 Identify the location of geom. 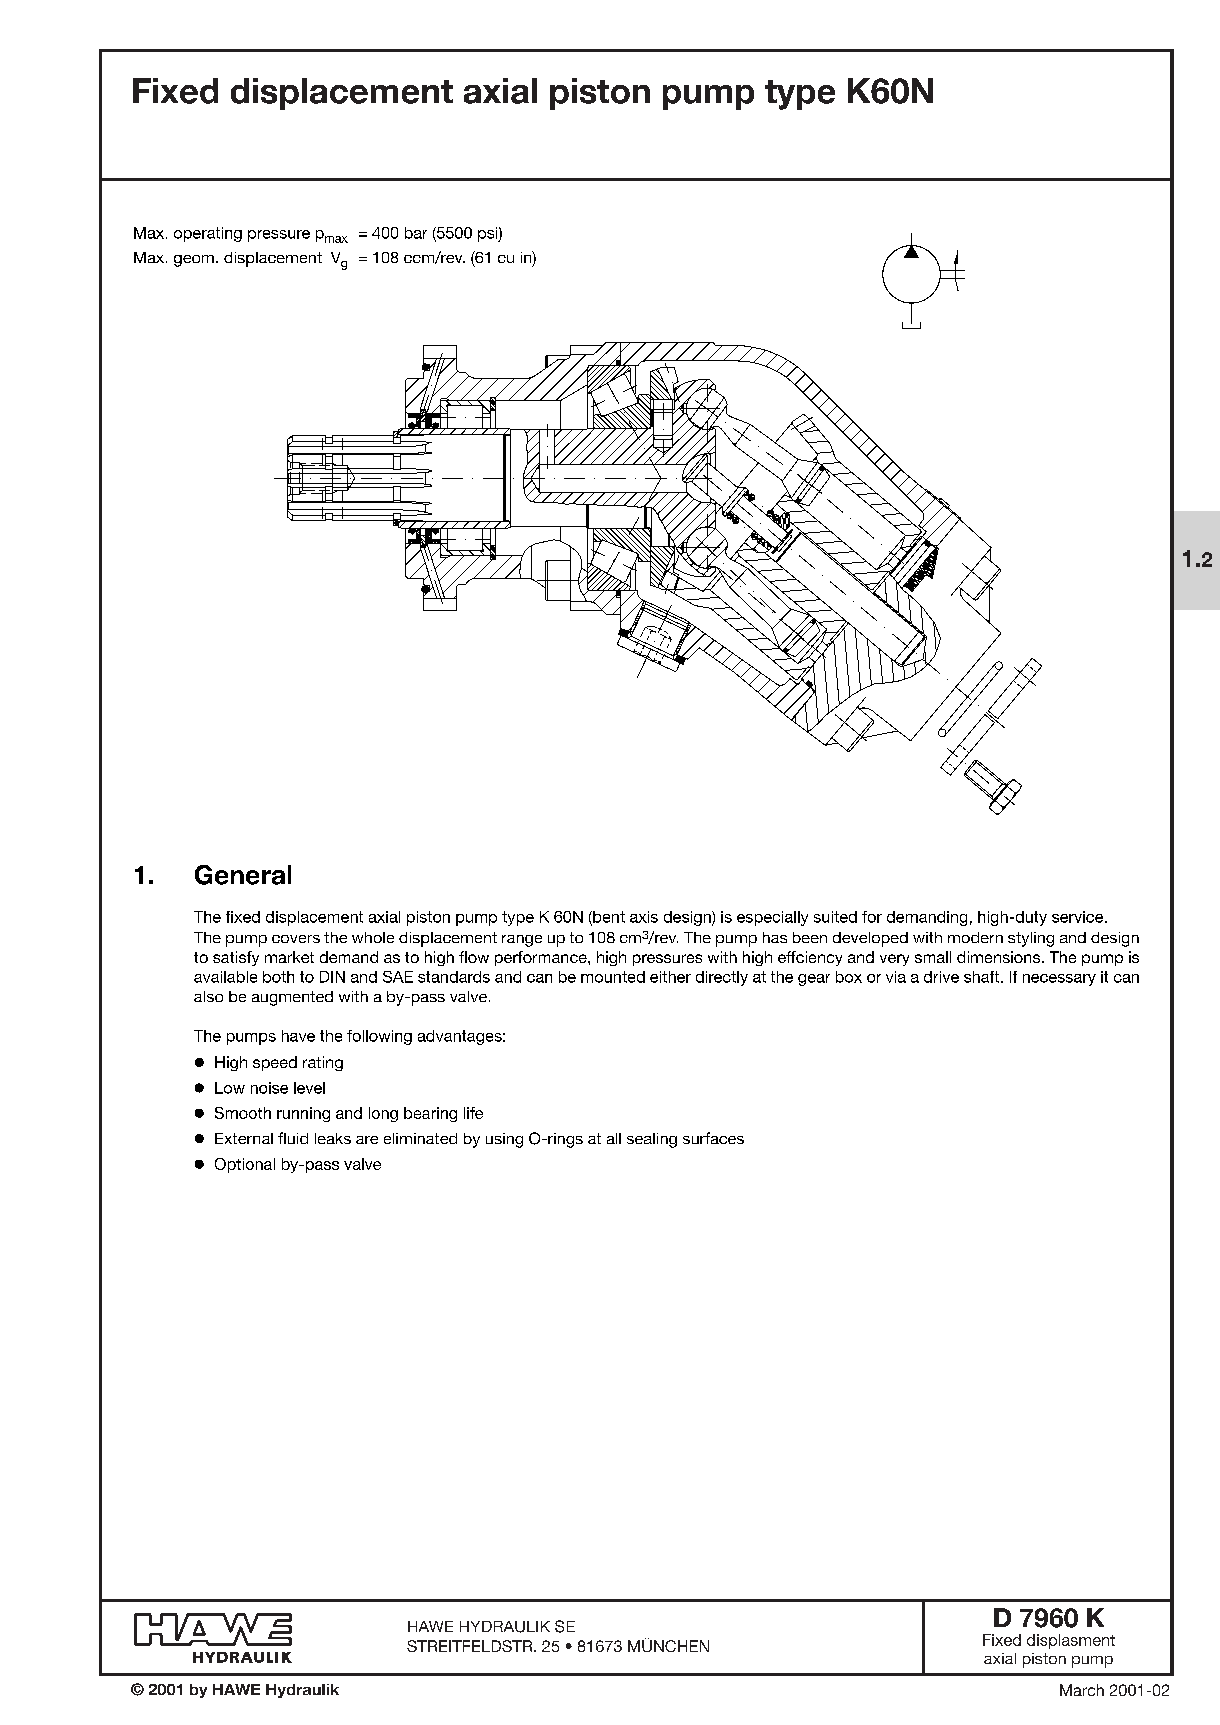
(194, 261).
